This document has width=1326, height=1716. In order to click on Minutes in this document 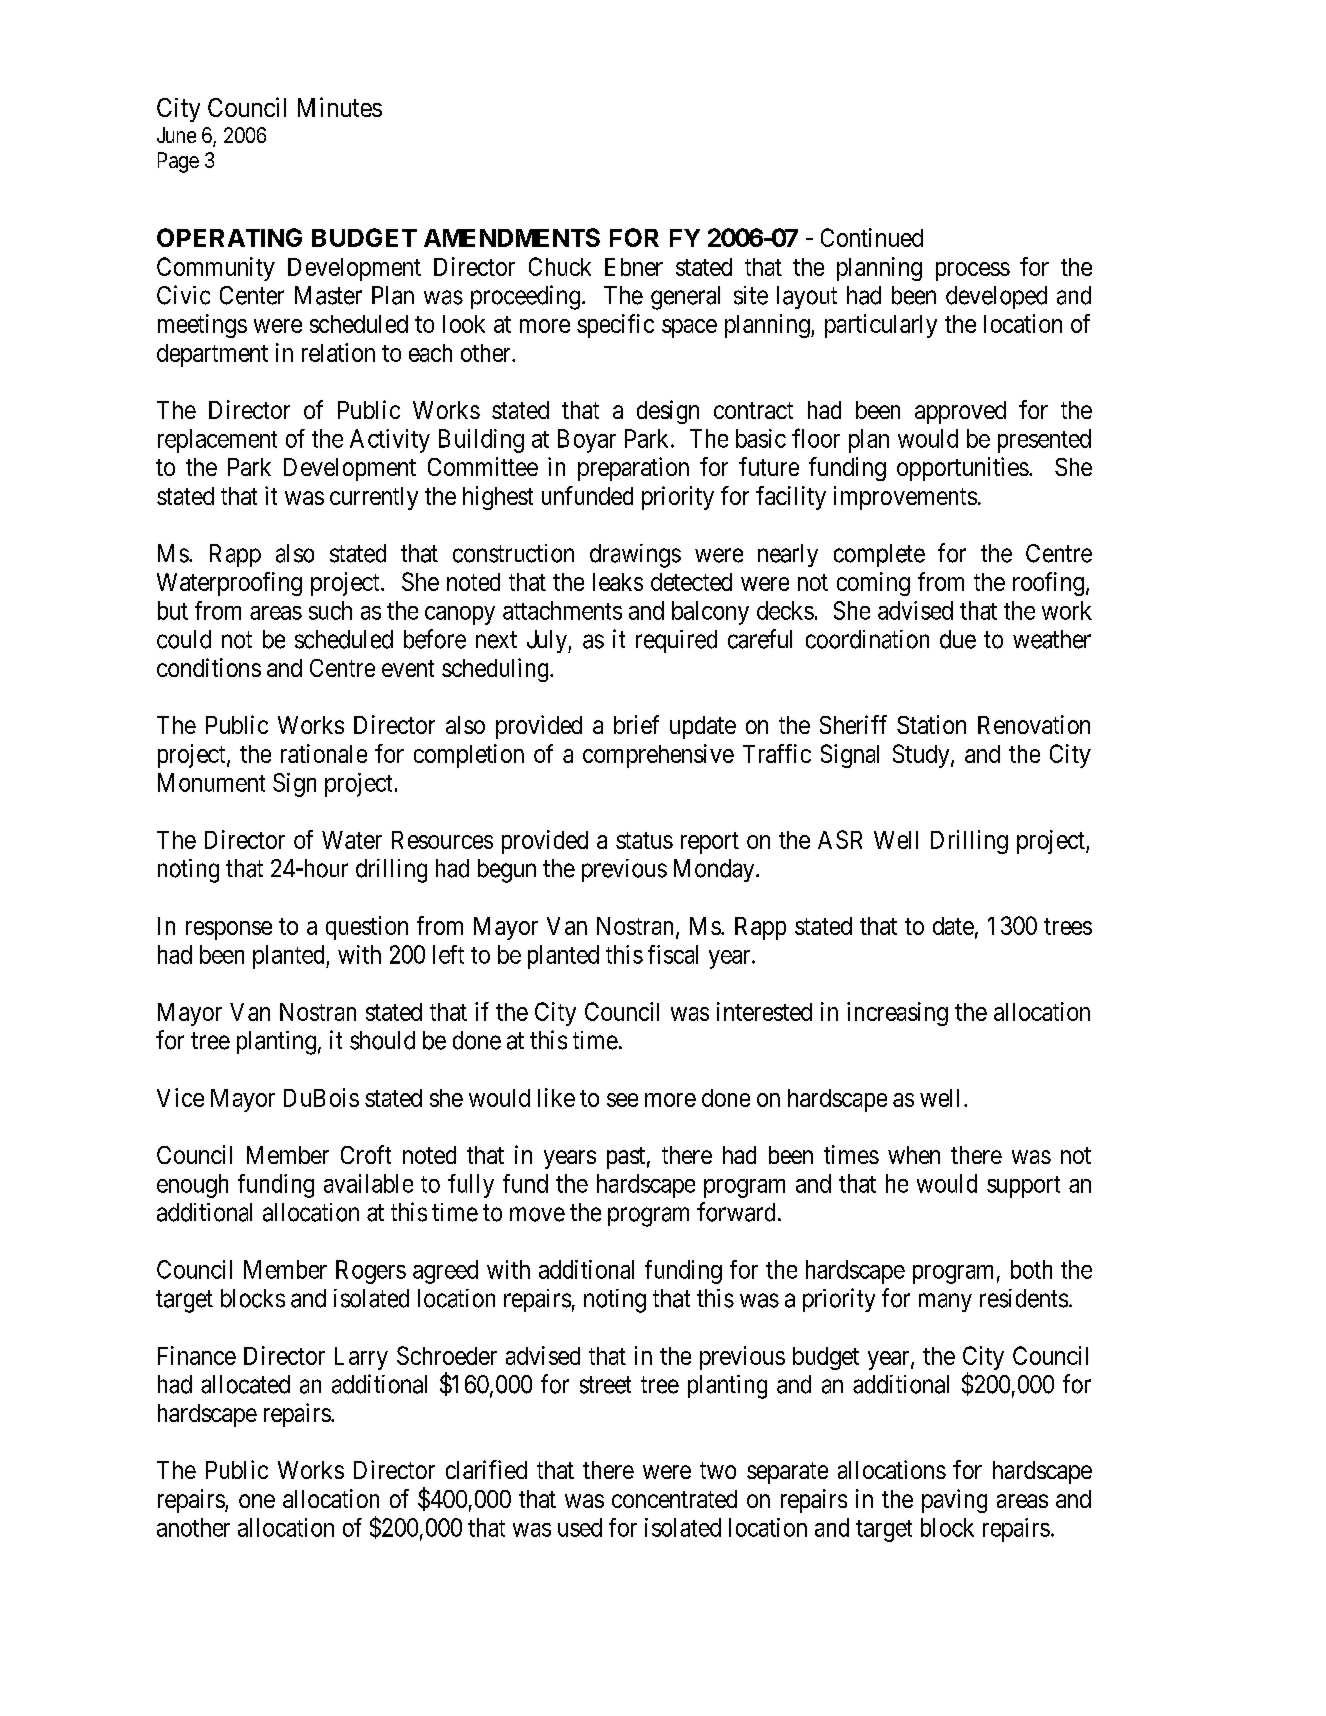, I will do `click(340, 107)`.
